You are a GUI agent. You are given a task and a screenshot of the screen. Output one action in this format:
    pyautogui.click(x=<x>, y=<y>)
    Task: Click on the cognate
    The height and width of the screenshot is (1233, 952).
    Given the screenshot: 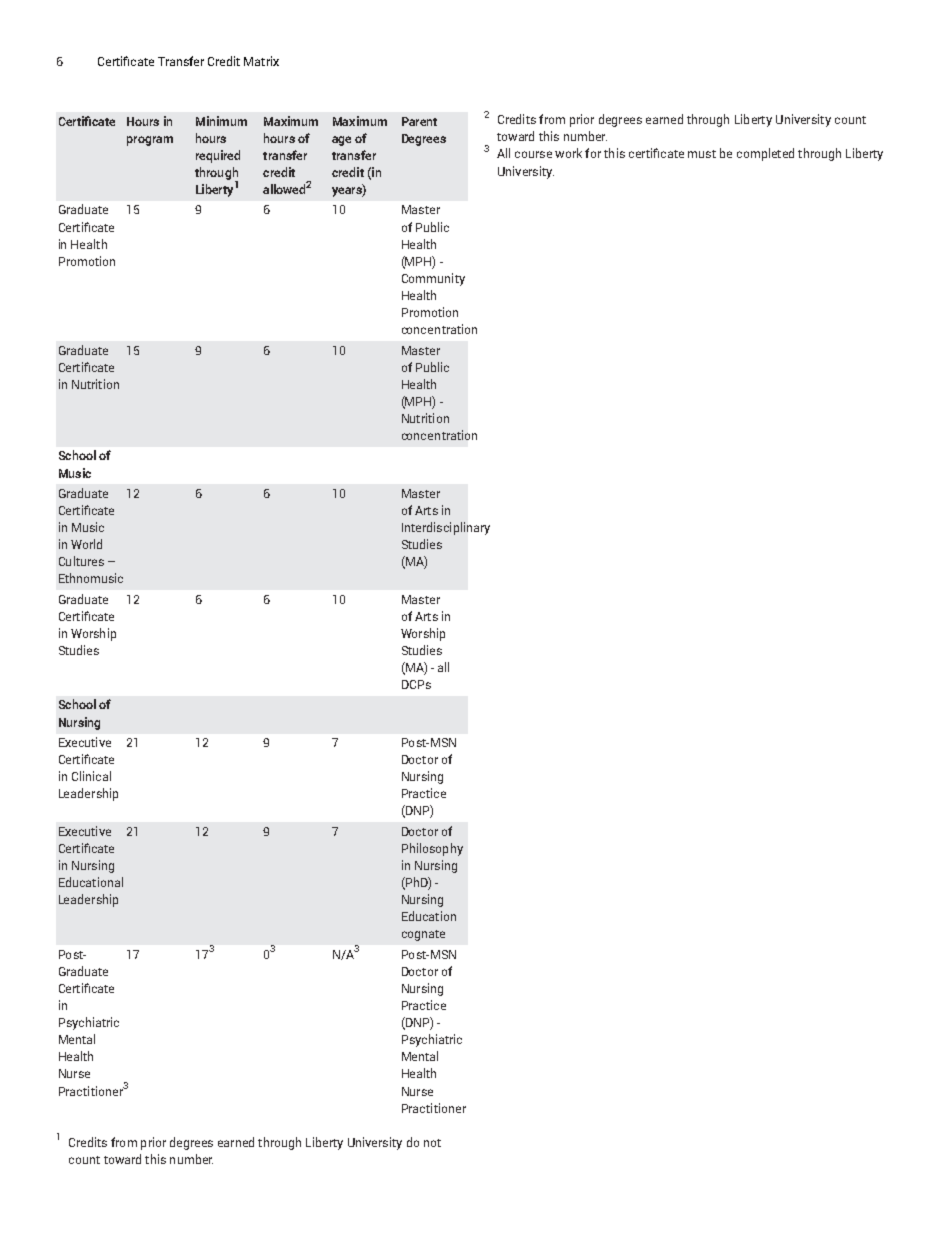 What is the action you would take?
    pyautogui.click(x=423, y=935)
